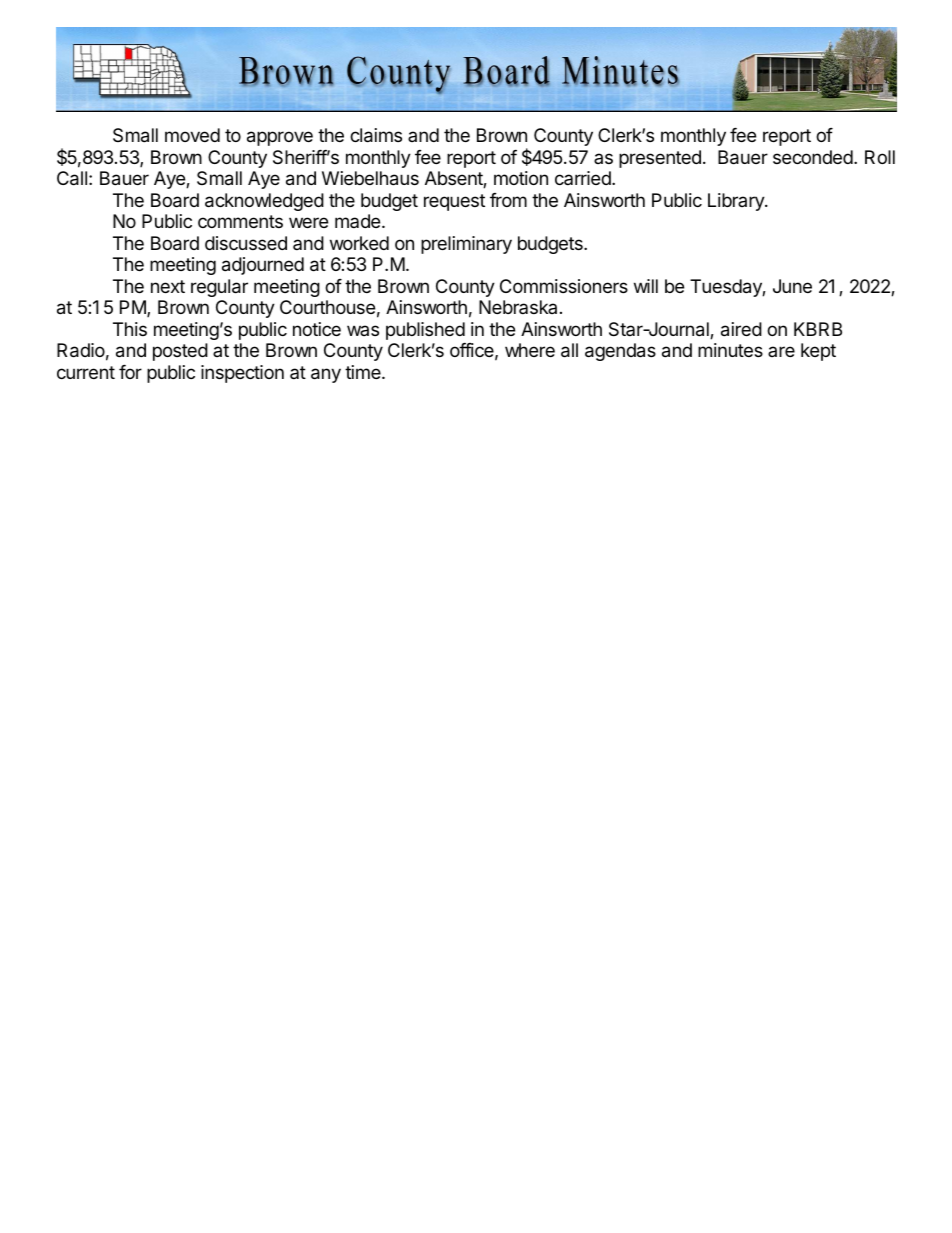 Image resolution: width=952 pixels, height=1233 pixels. Describe the element at coordinates (192, 135) in the document. I see `moved` at that location.
